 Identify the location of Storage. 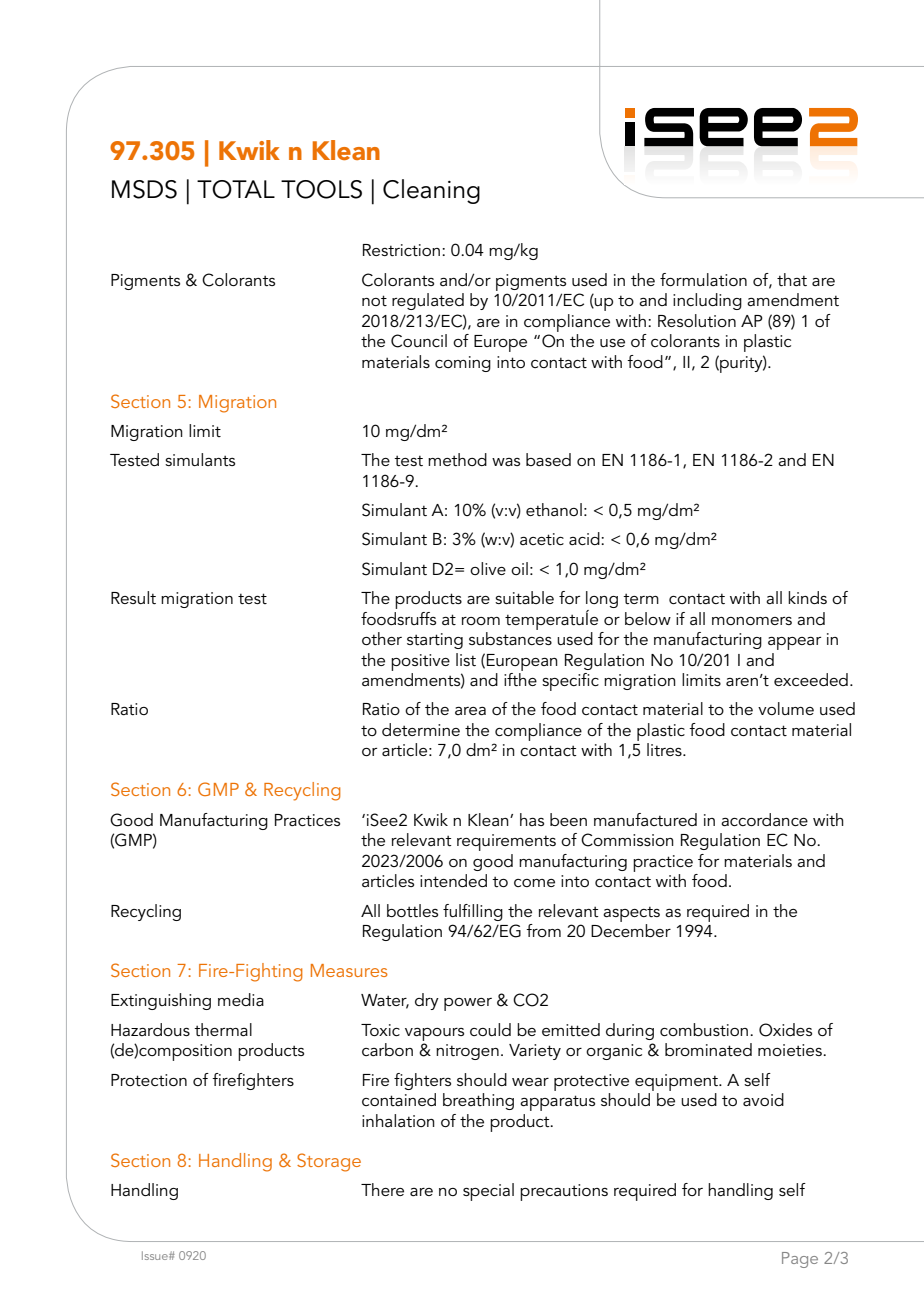
(329, 1162).
